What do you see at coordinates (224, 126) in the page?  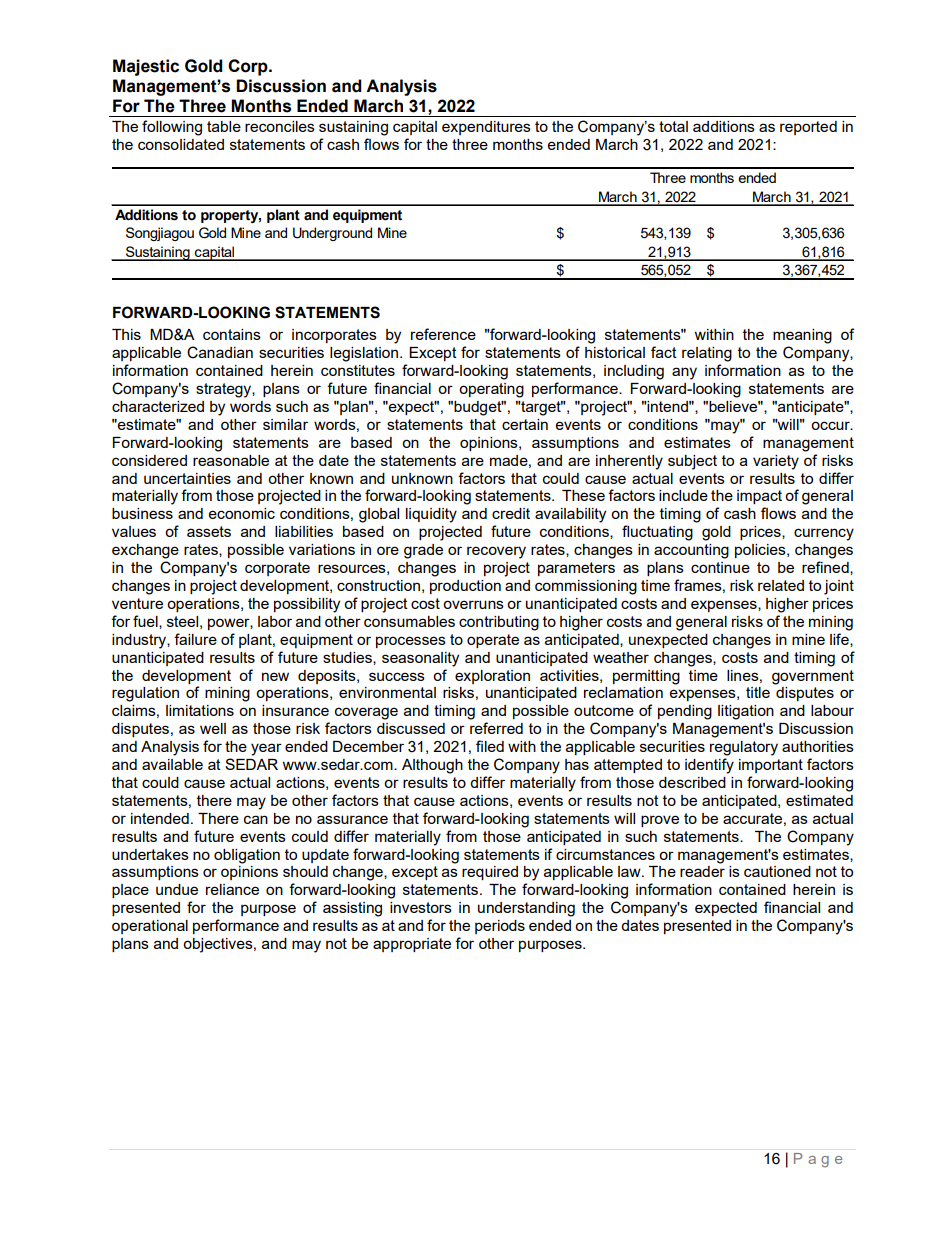 I see `table` at bounding box center [224, 126].
